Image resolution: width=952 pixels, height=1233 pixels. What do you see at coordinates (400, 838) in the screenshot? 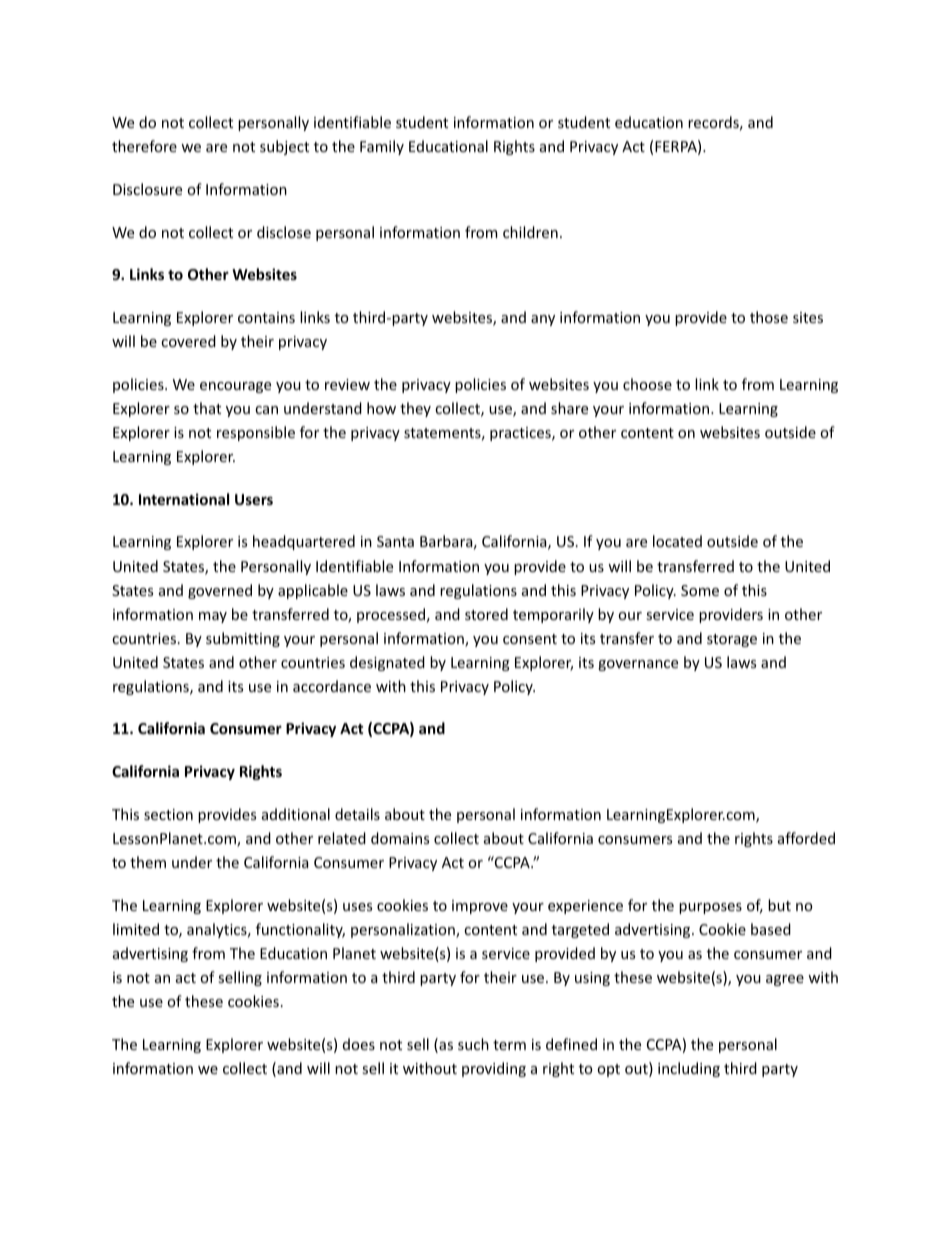
I see `domains` at bounding box center [400, 838].
